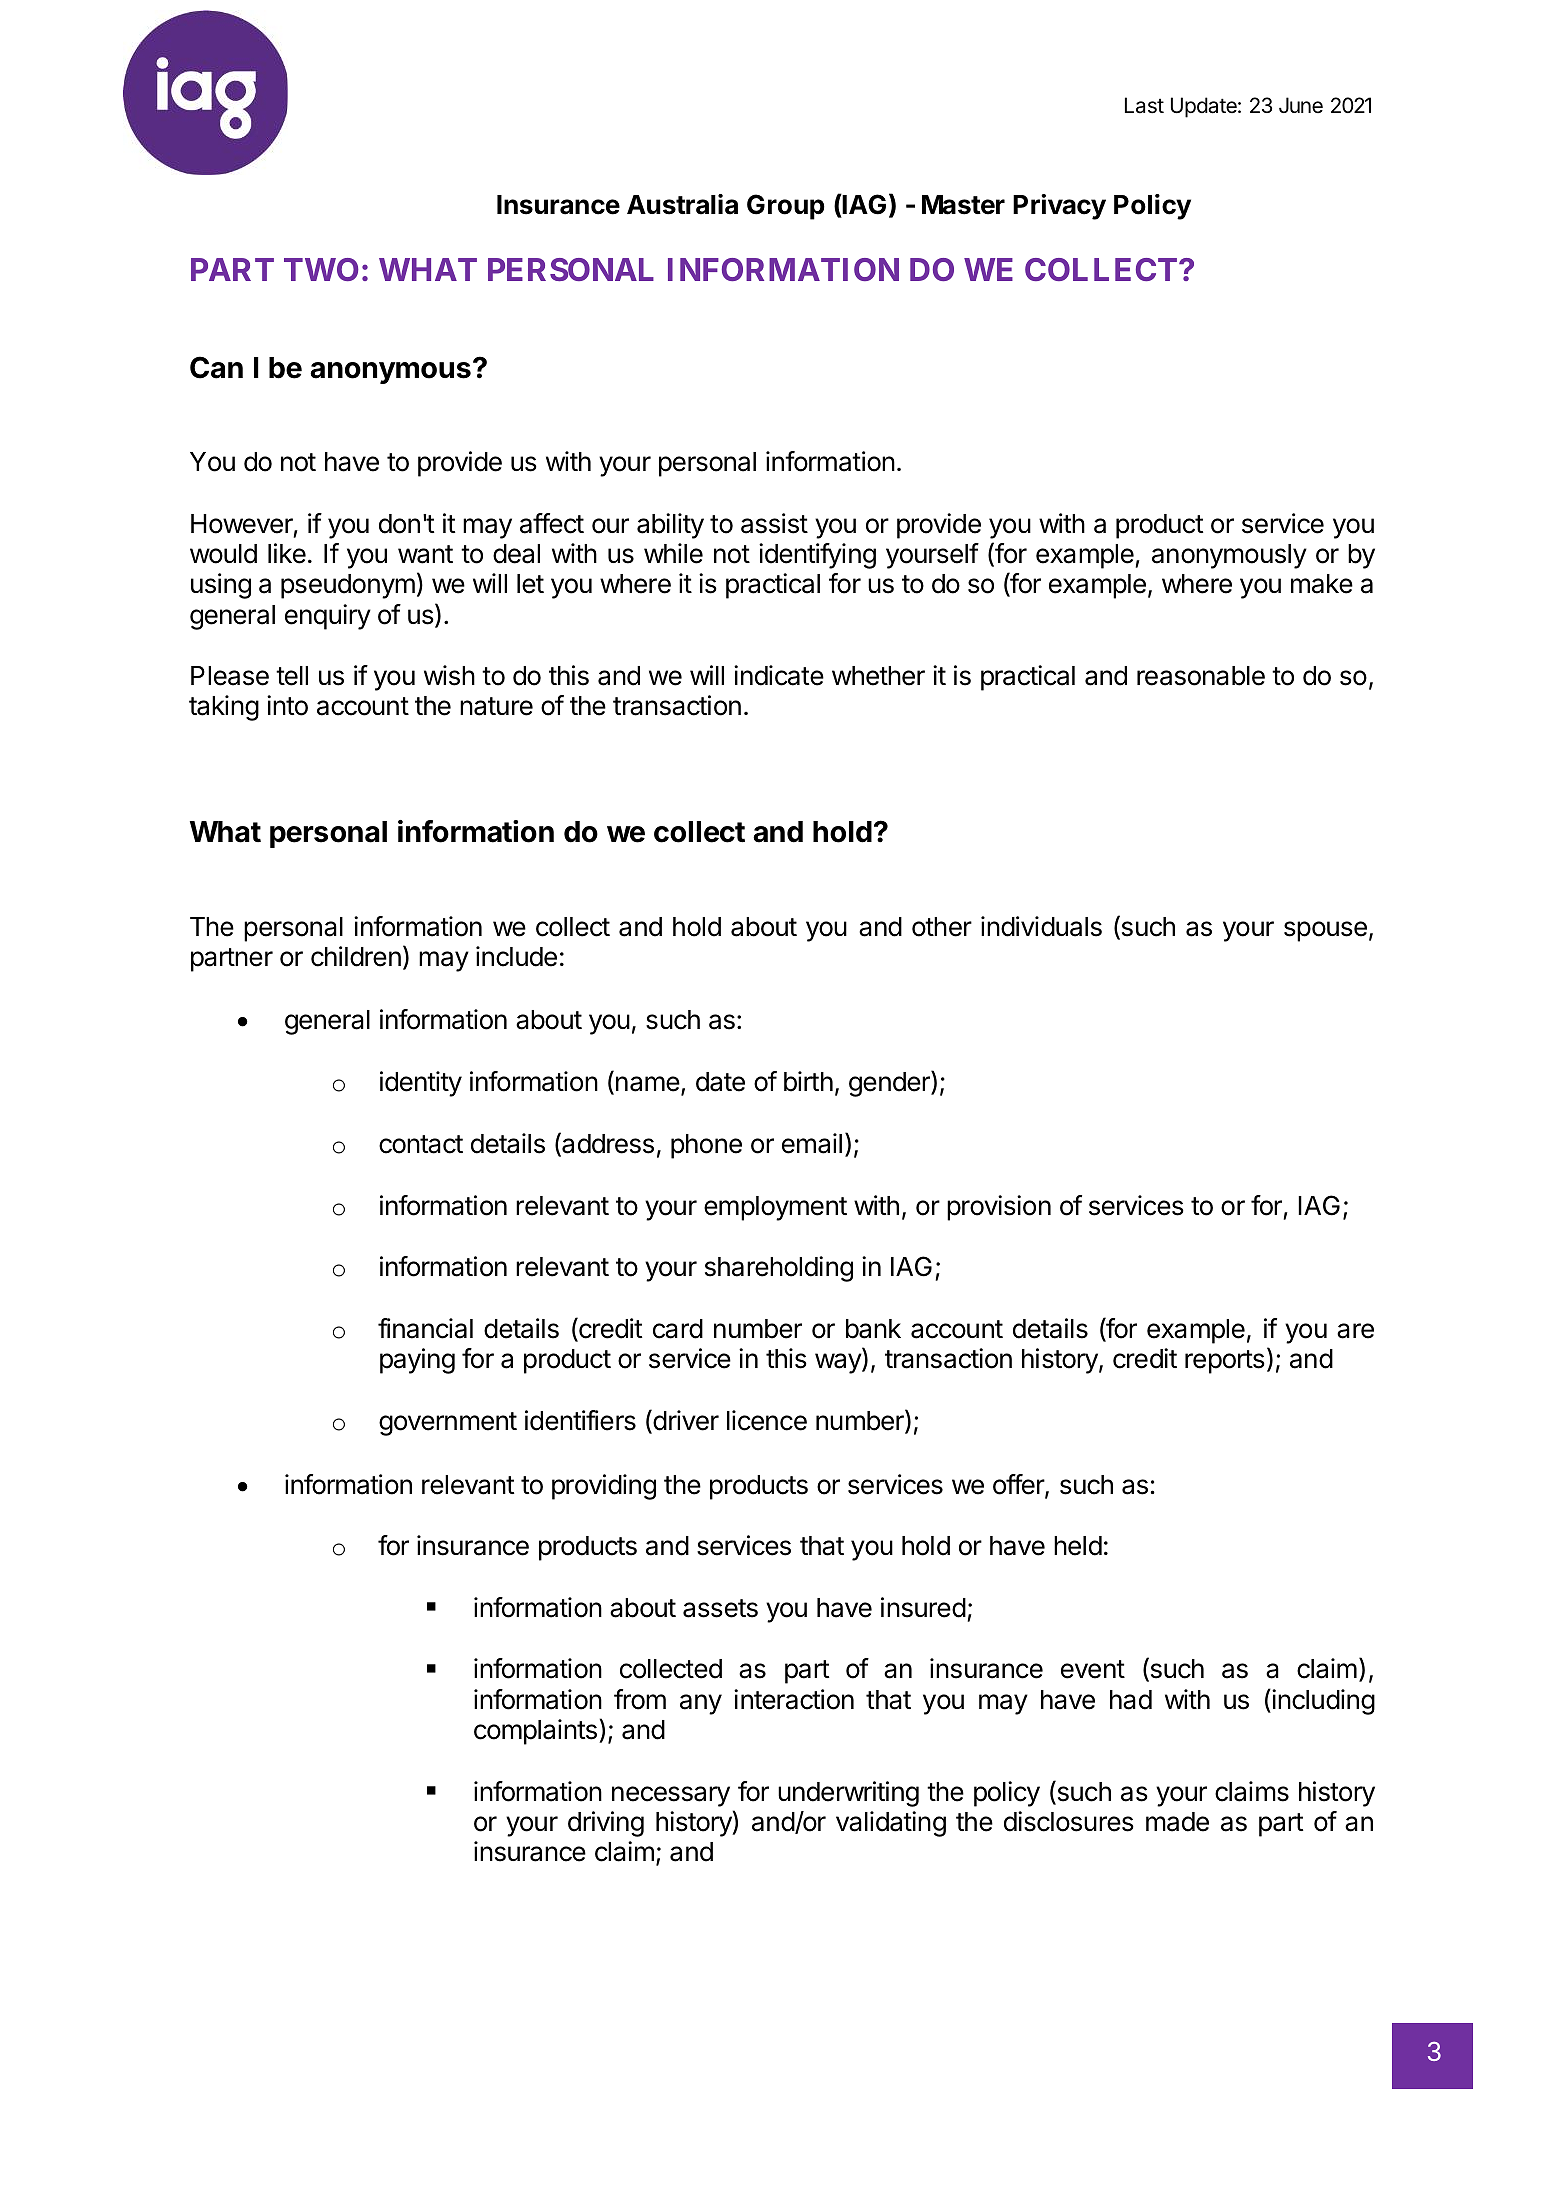 The image size is (1564, 2211). Describe the element at coordinates (808, 1081) in the page. I see `birth` at that location.
